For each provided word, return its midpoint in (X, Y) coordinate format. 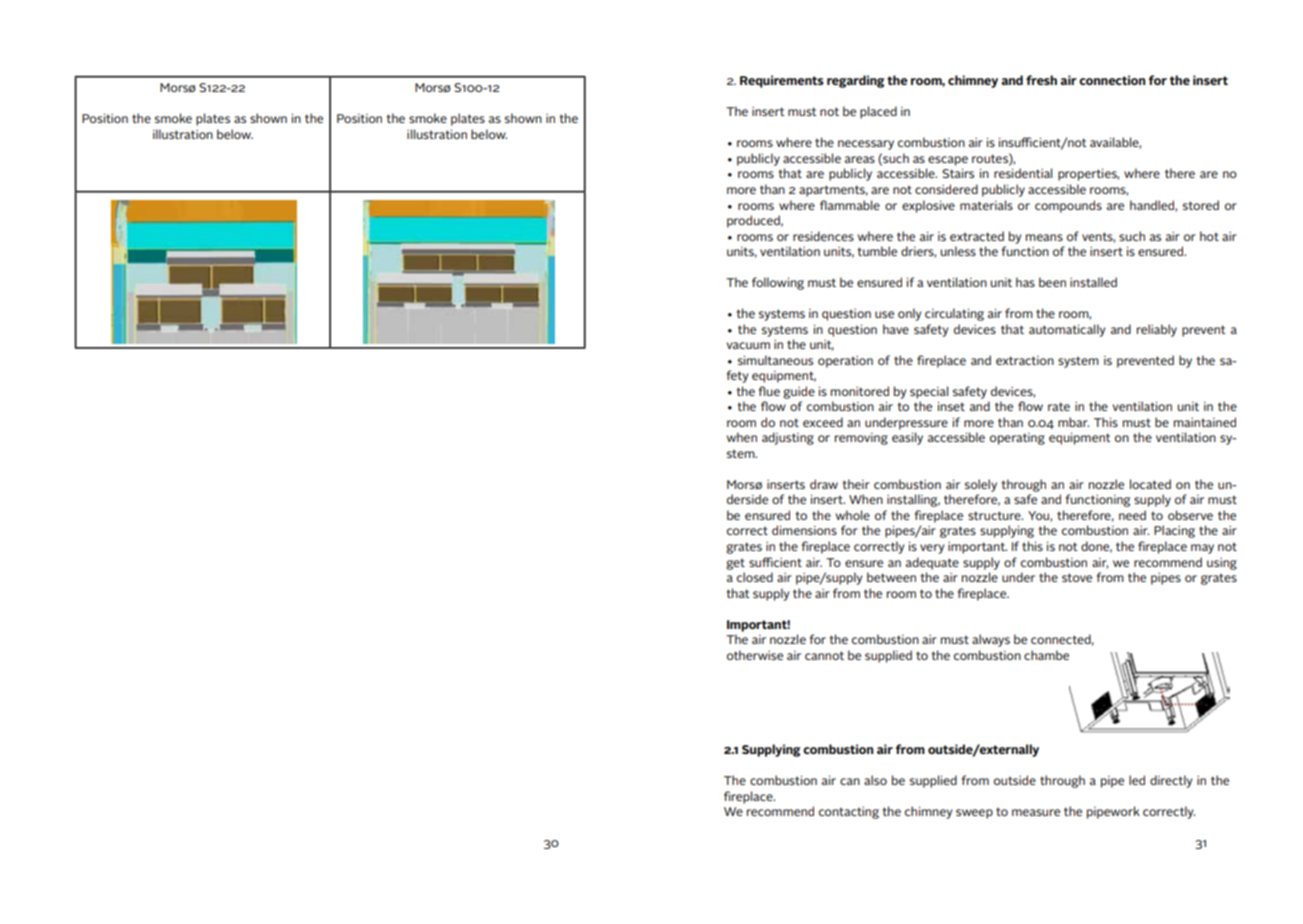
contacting (849, 813)
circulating (954, 314)
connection (1112, 80)
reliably (1157, 330)
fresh (1041, 80)
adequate (932, 563)
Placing (1174, 531)
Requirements (782, 81)
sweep (974, 814)
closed (755, 577)
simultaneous (775, 360)
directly (1171, 781)
